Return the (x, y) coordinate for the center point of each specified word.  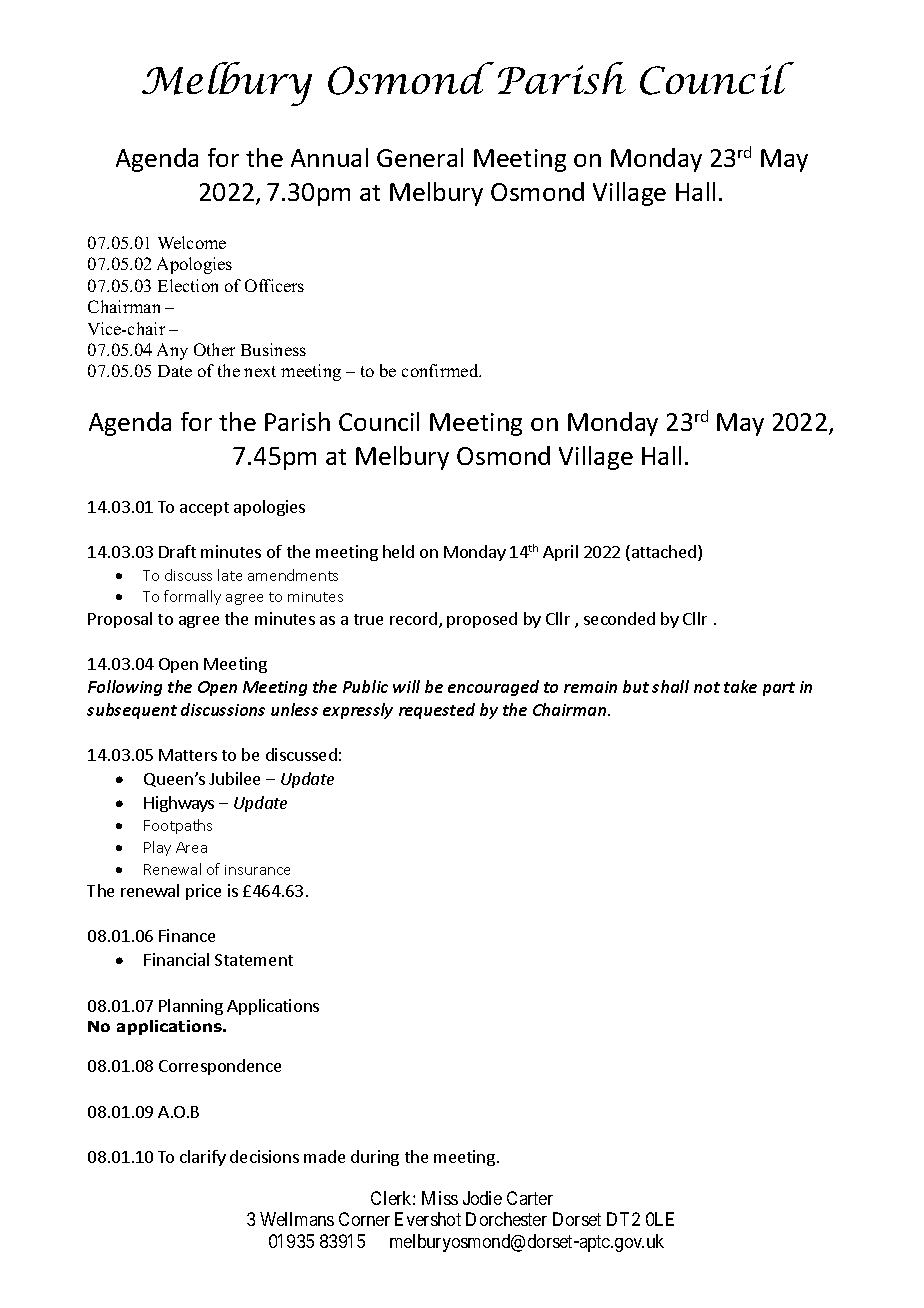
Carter (530, 1198)
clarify (203, 1158)
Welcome (192, 242)
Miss (440, 1198)
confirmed (441, 370)
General (420, 157)
